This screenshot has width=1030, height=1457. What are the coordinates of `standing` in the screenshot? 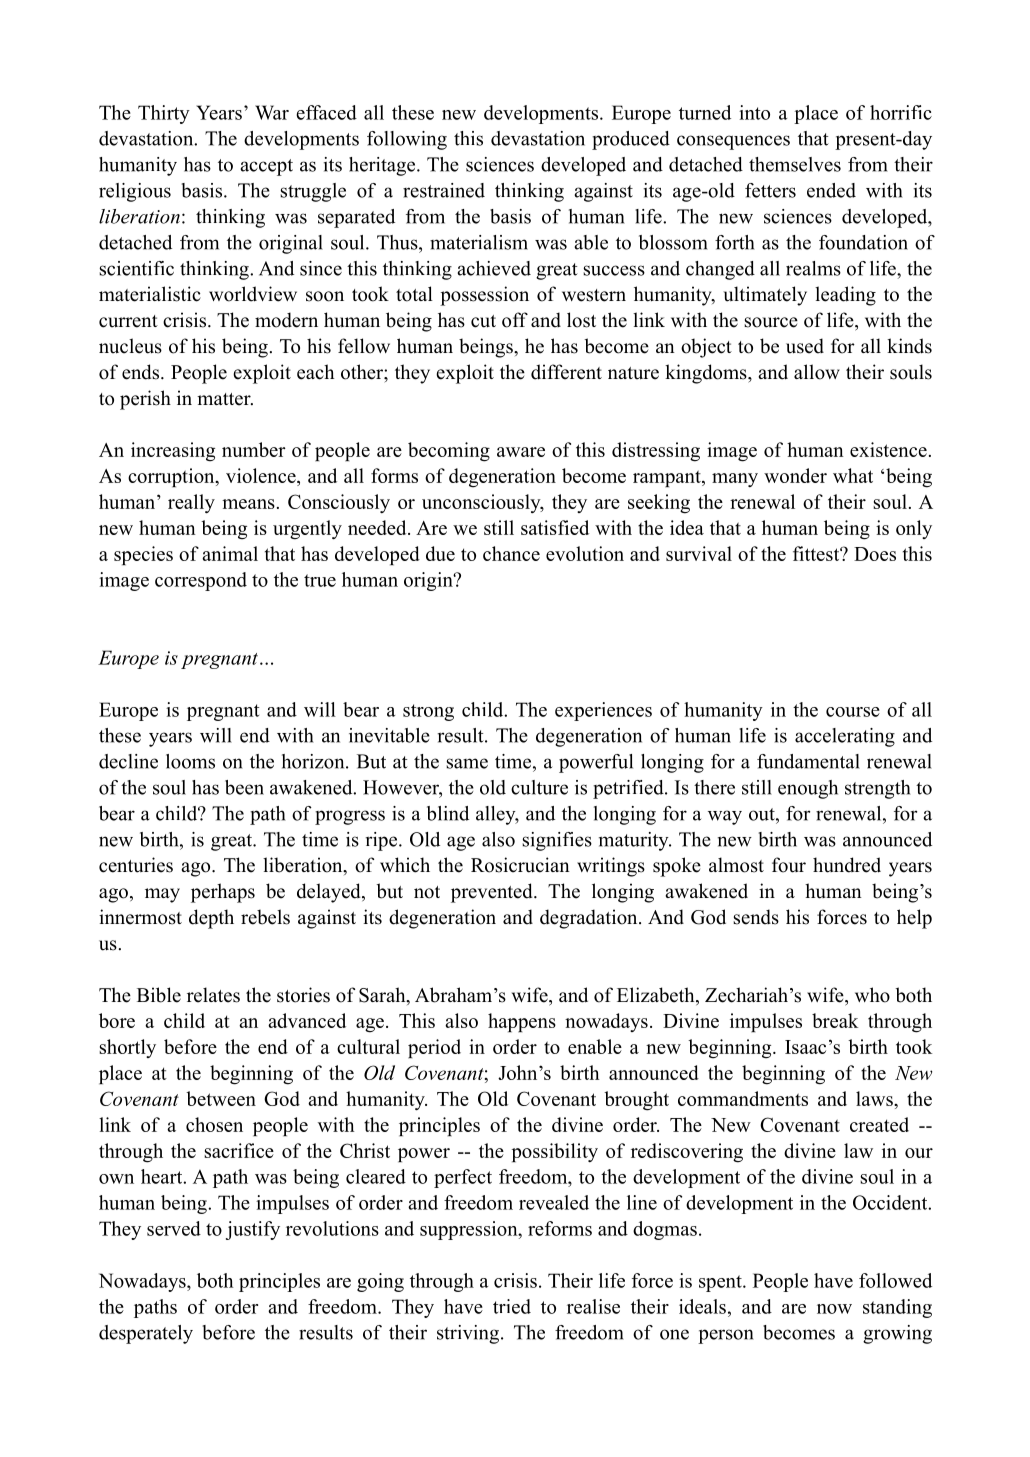 It's located at (897, 1308).
